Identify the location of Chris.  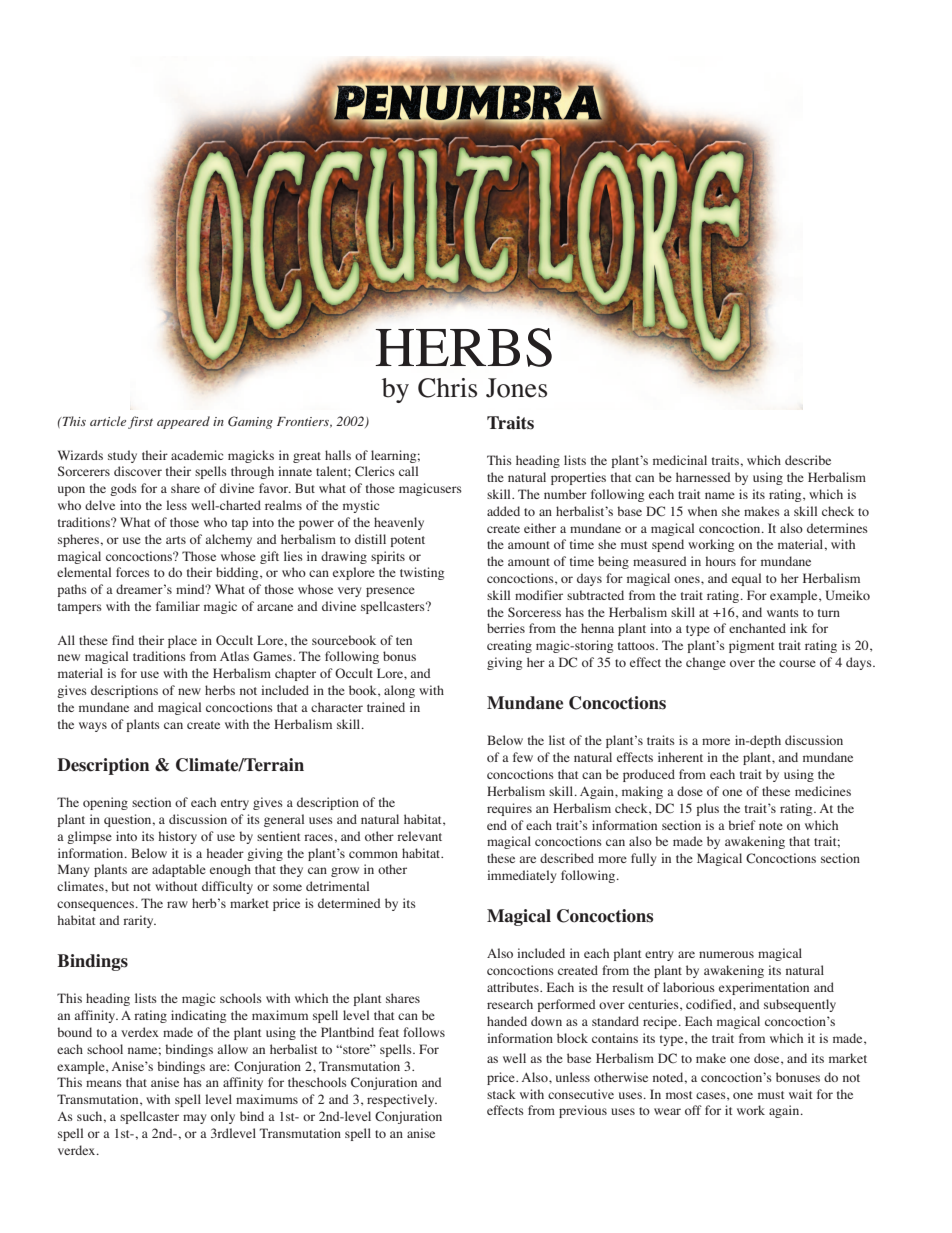
(447, 388).
